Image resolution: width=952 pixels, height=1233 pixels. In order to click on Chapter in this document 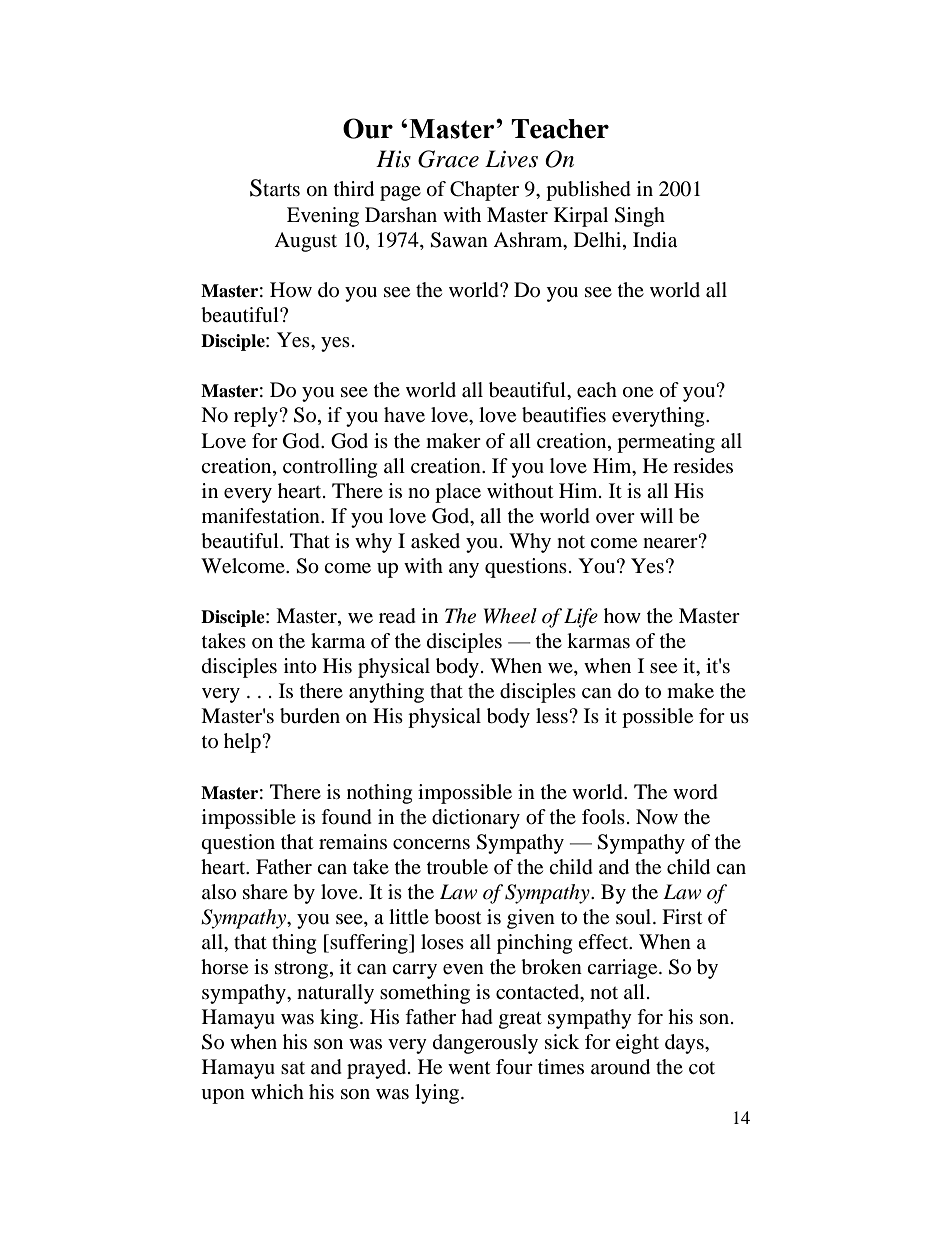, I will do `click(484, 191)`.
